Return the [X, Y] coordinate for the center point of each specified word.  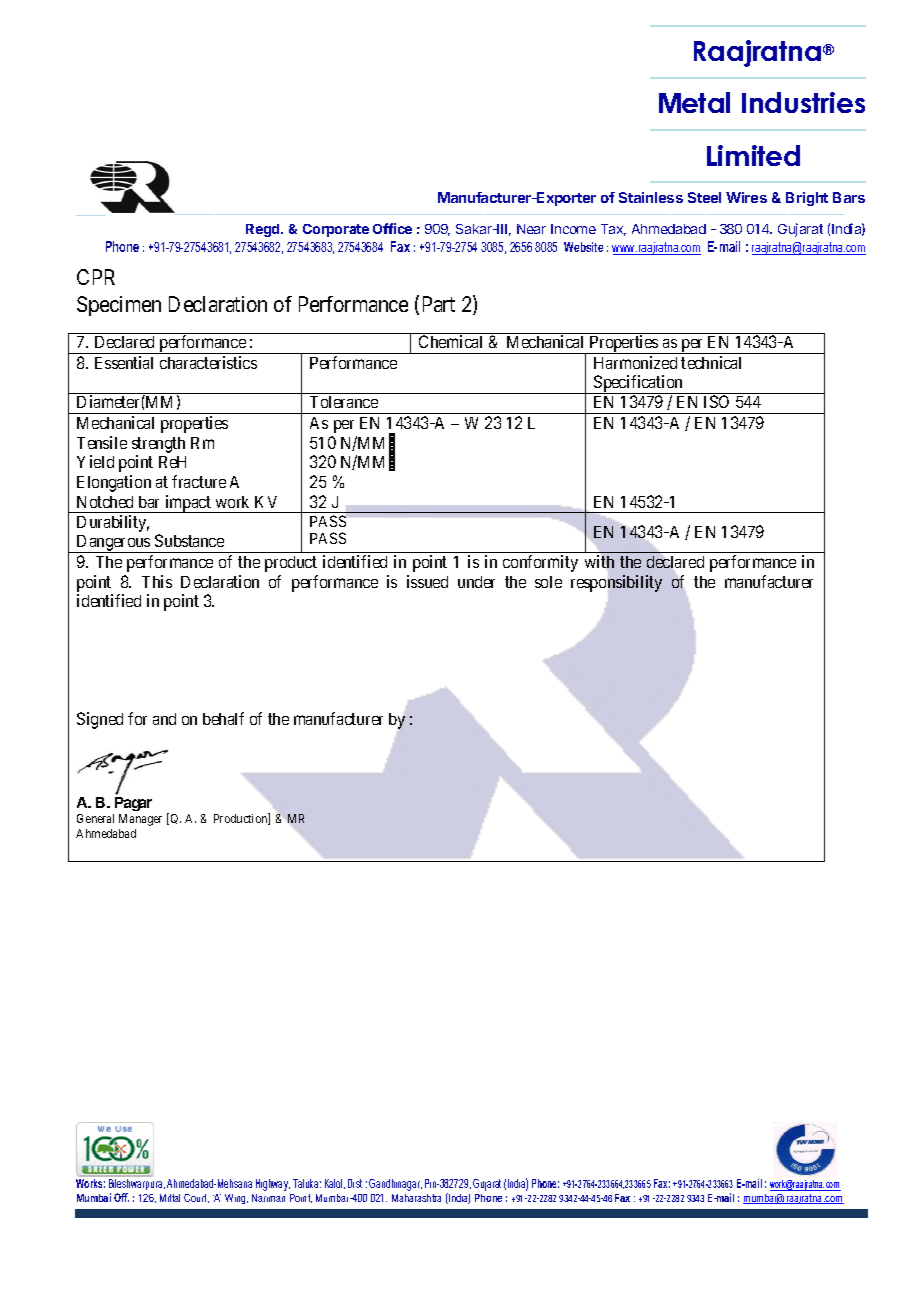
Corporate [336, 230]
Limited [753, 155]
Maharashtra [416, 1198]
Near [531, 229]
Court [196, 1198]
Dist [355, 1183]
